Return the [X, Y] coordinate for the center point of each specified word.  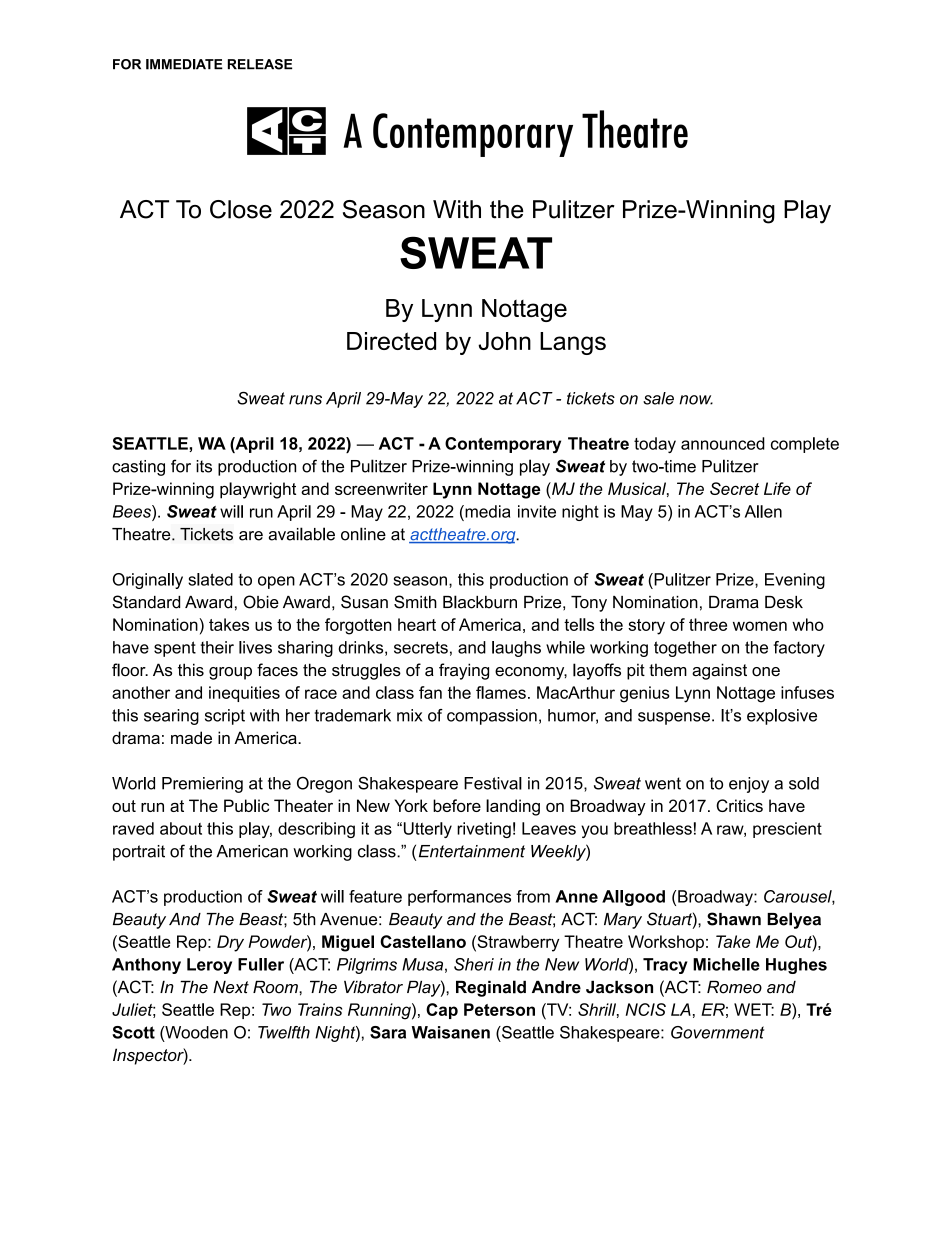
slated [210, 579]
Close [241, 209]
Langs [573, 343]
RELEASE [260, 64]
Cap [442, 1011]
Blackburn [480, 602]
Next [231, 987]
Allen [763, 511]
